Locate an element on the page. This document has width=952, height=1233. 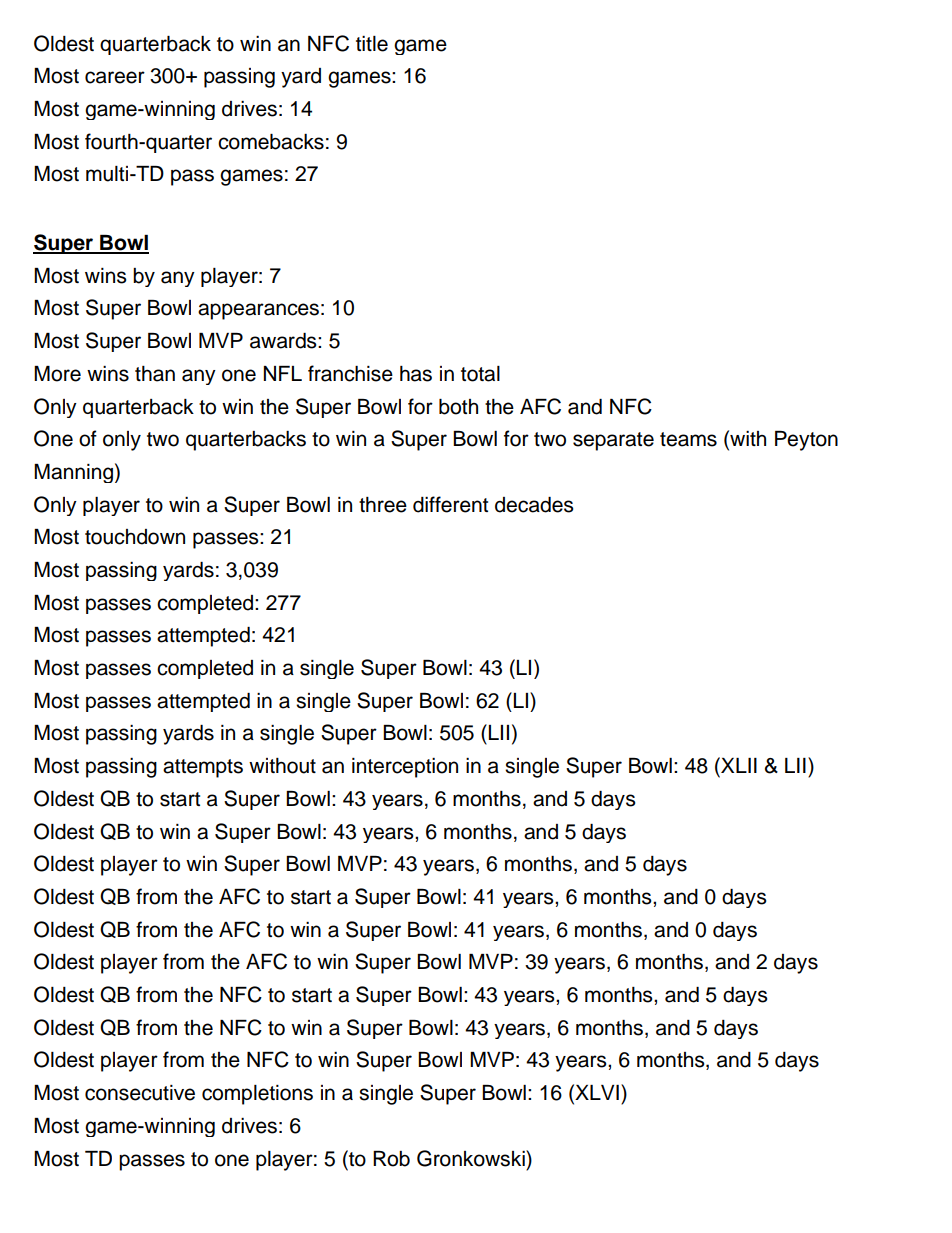
Rob is located at coordinates (391, 1159).
